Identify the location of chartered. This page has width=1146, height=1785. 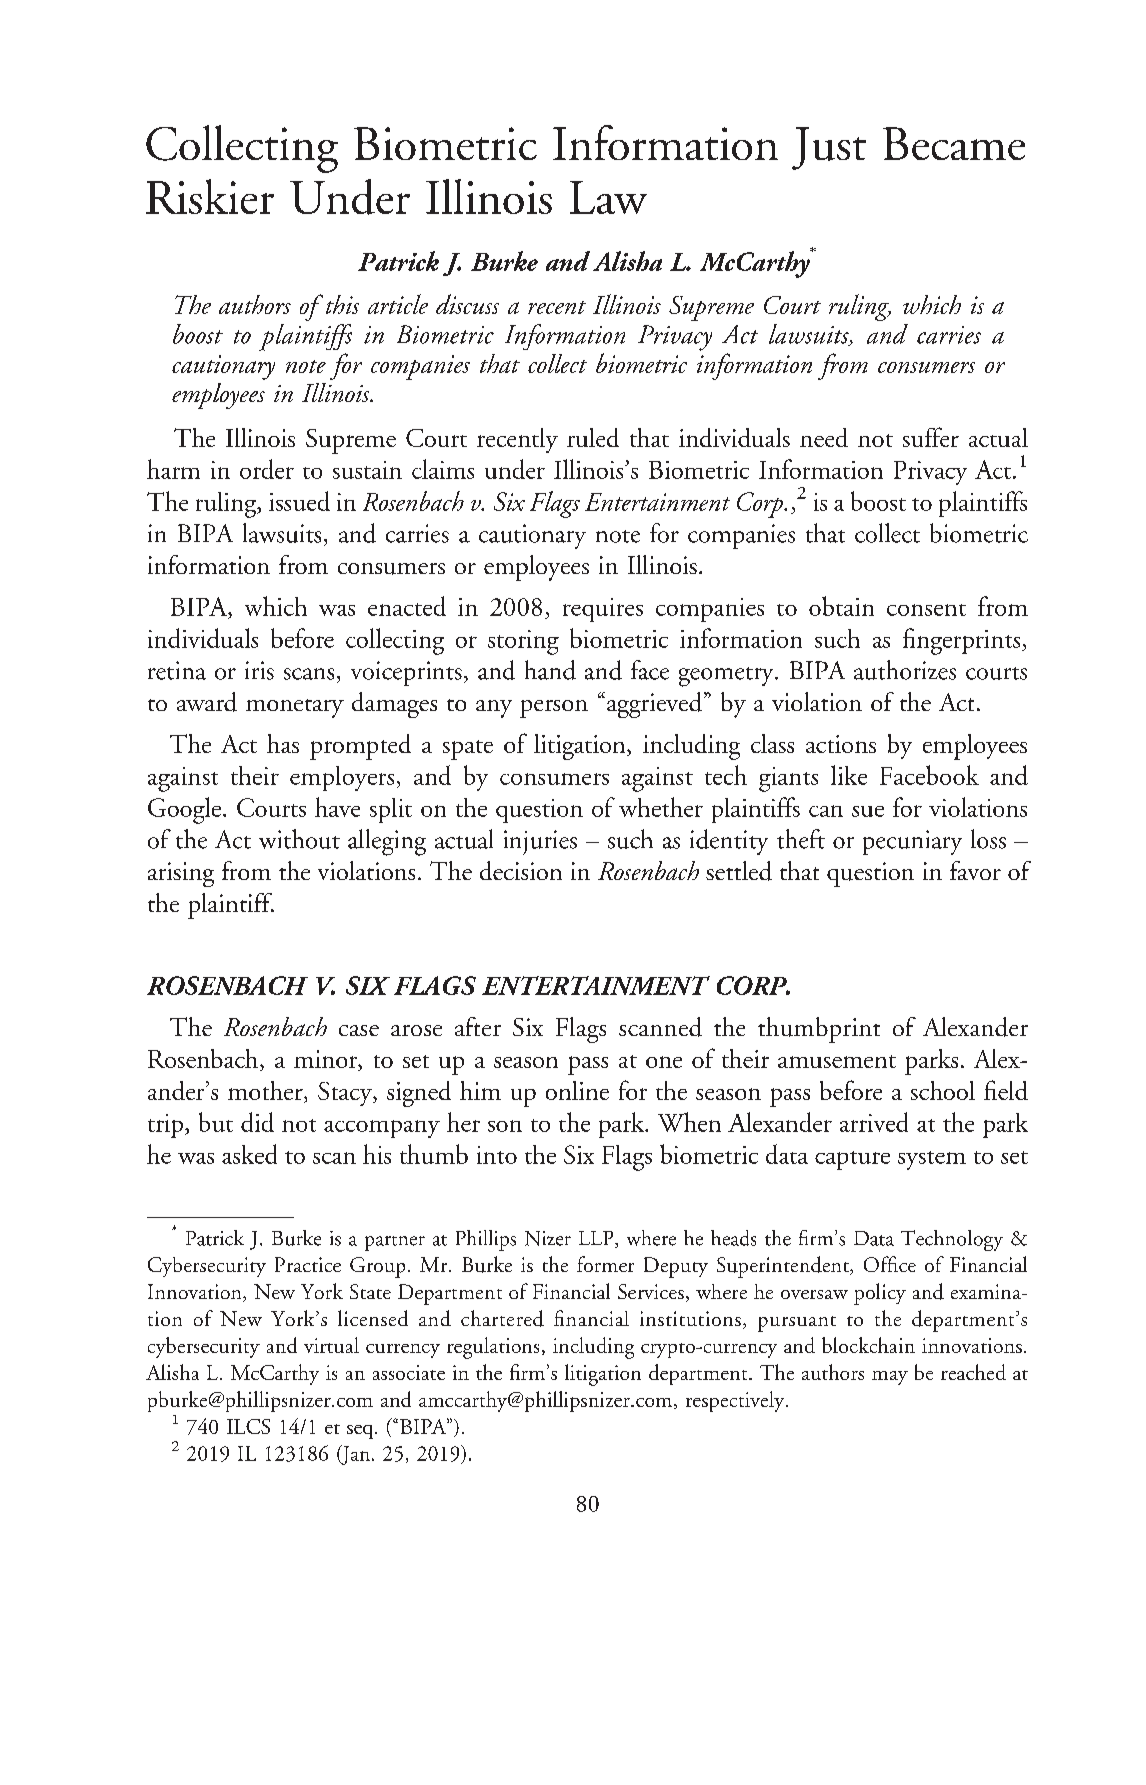
(502, 1318).
